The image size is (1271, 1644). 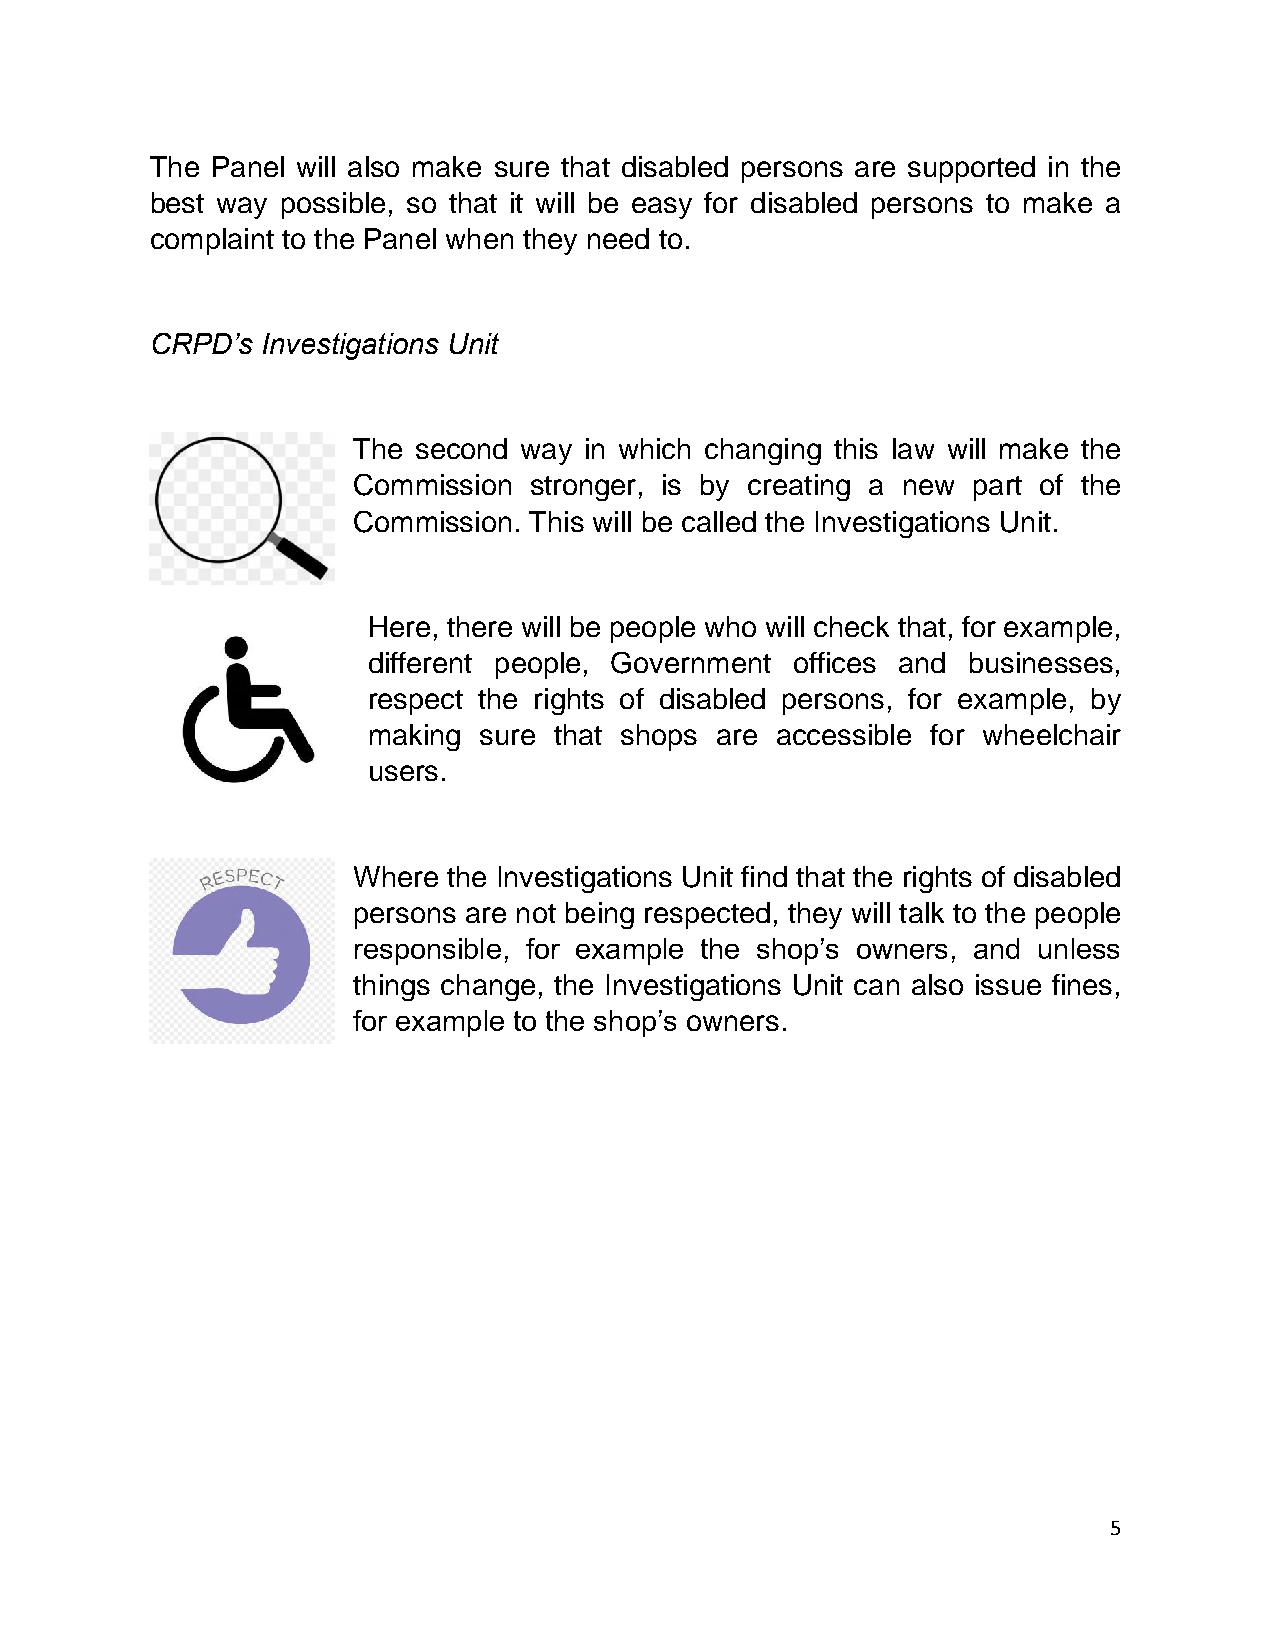 I want to click on different, so click(x=420, y=662).
